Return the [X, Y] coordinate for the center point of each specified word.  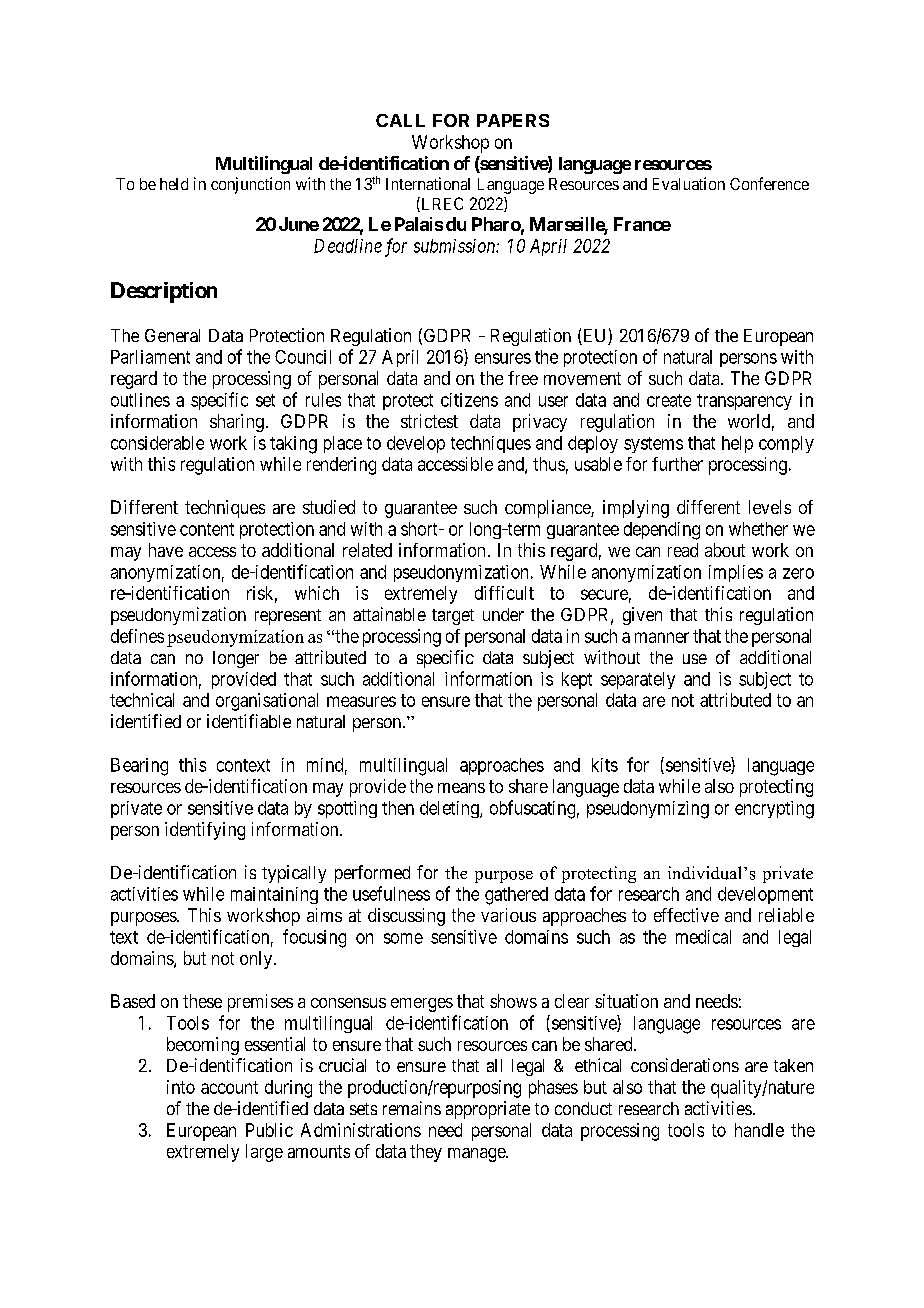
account [229, 1087]
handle [759, 1130]
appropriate [488, 1110]
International [428, 183]
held [174, 184]
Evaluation [689, 183]
